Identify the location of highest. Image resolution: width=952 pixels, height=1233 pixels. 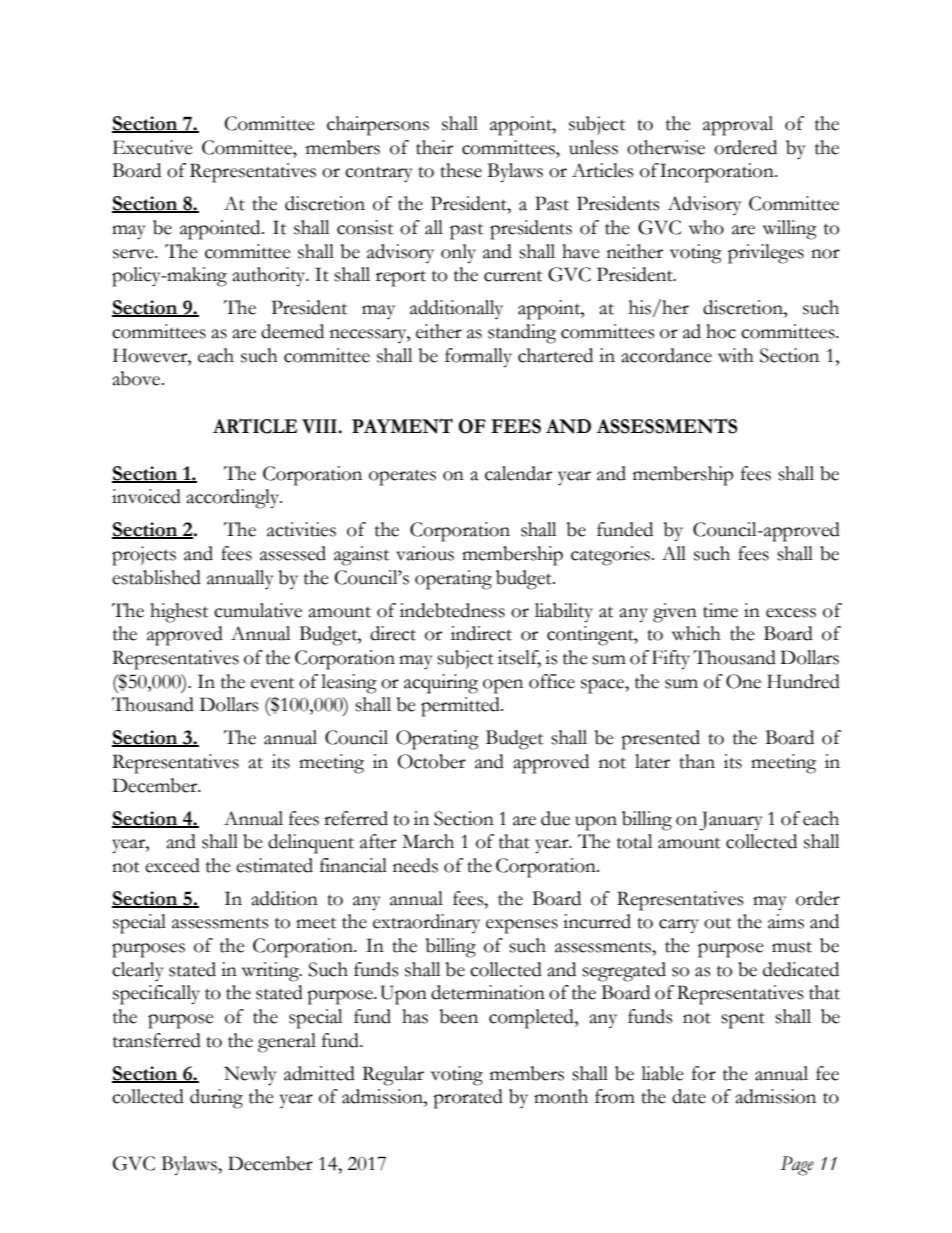
(179, 613).
